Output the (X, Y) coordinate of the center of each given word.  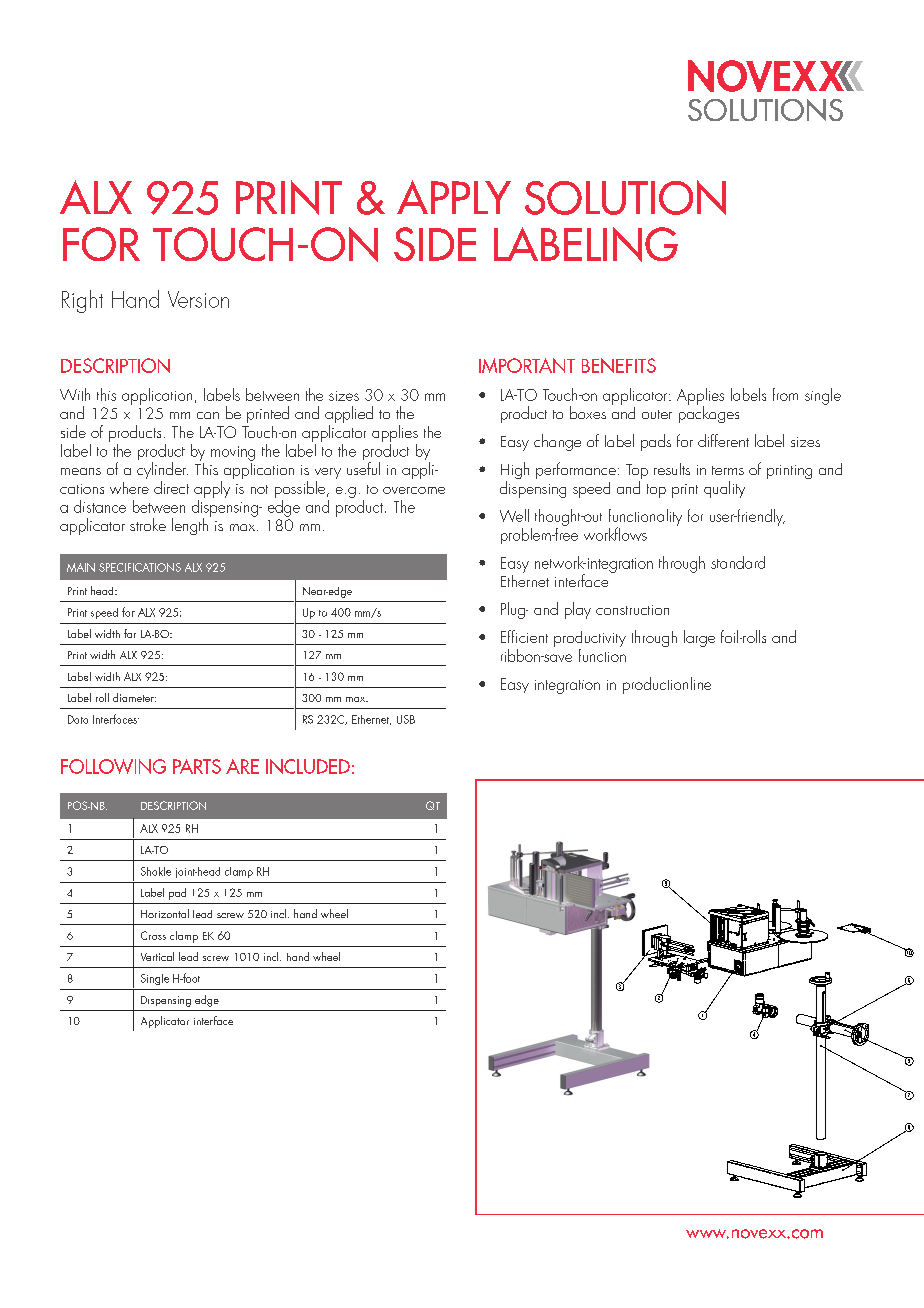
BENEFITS (619, 365)
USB (406, 719)
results (672, 469)
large (699, 638)
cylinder (162, 472)
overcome (414, 490)
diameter (134, 697)
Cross (153, 935)
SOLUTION (625, 197)
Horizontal (165, 913)
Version (198, 299)
